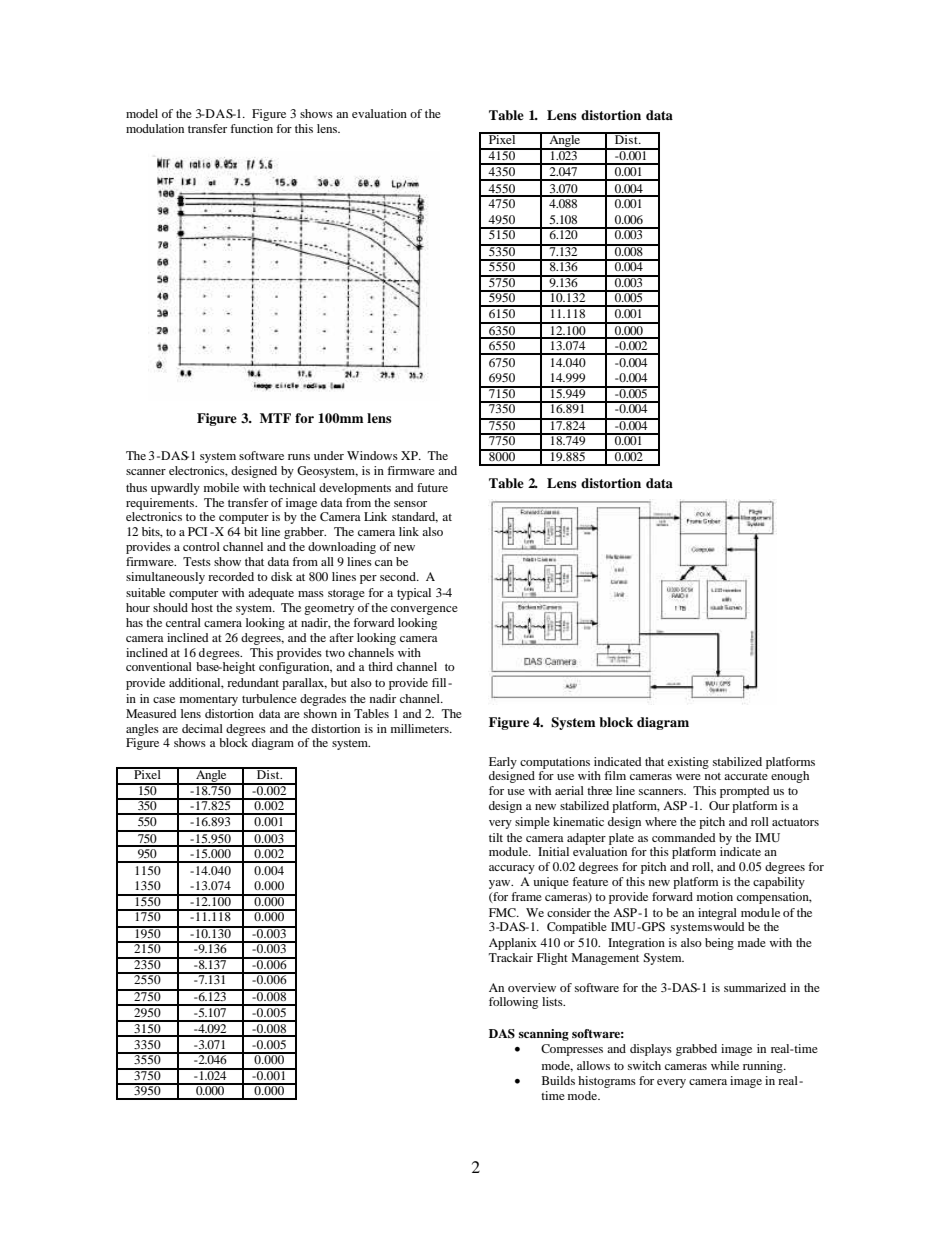 This screenshot has height=1233, width=952. What do you see at coordinates (155, 128) in the screenshot?
I see `modulation` at bounding box center [155, 128].
